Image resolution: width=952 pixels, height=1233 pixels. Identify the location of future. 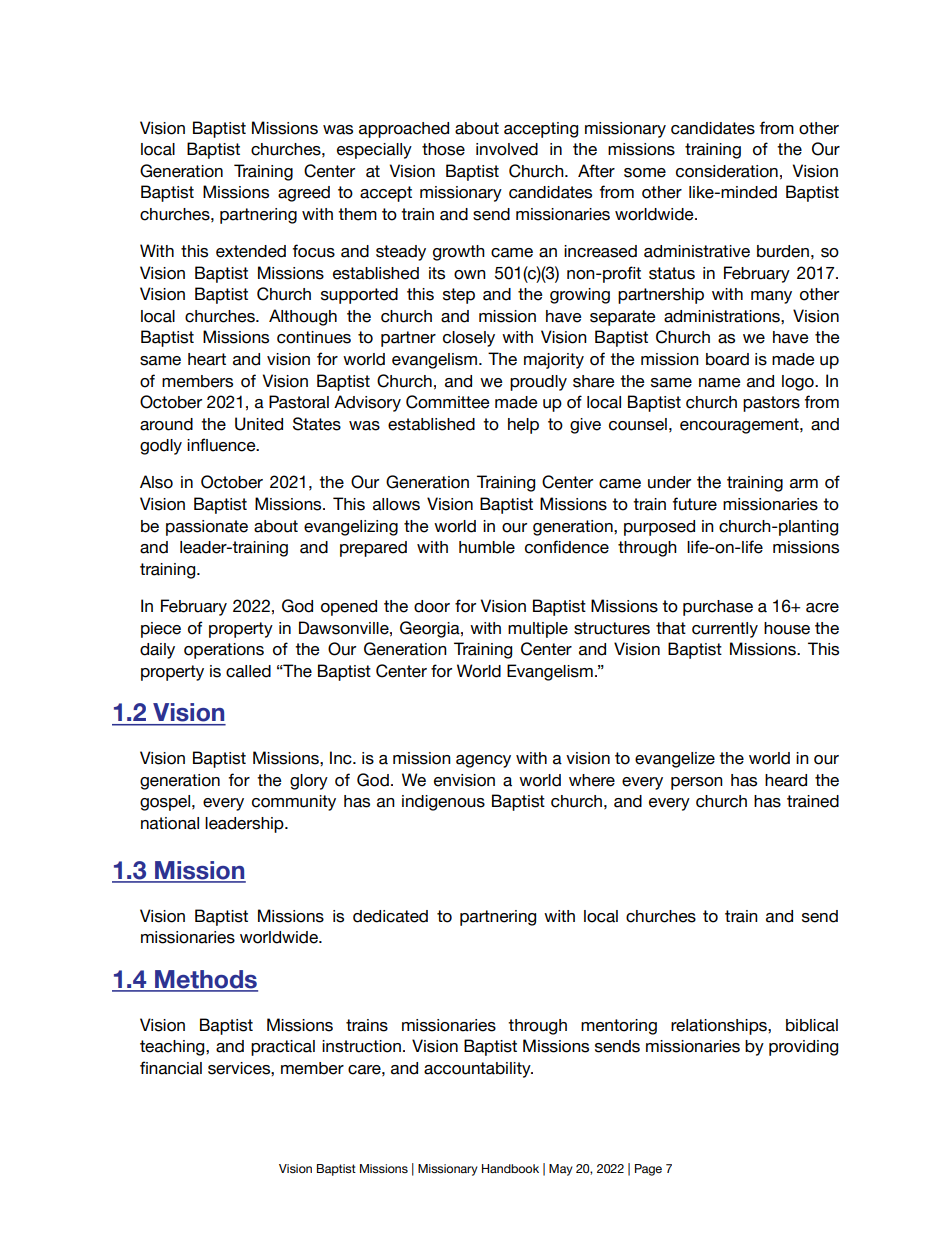
(694, 504).
